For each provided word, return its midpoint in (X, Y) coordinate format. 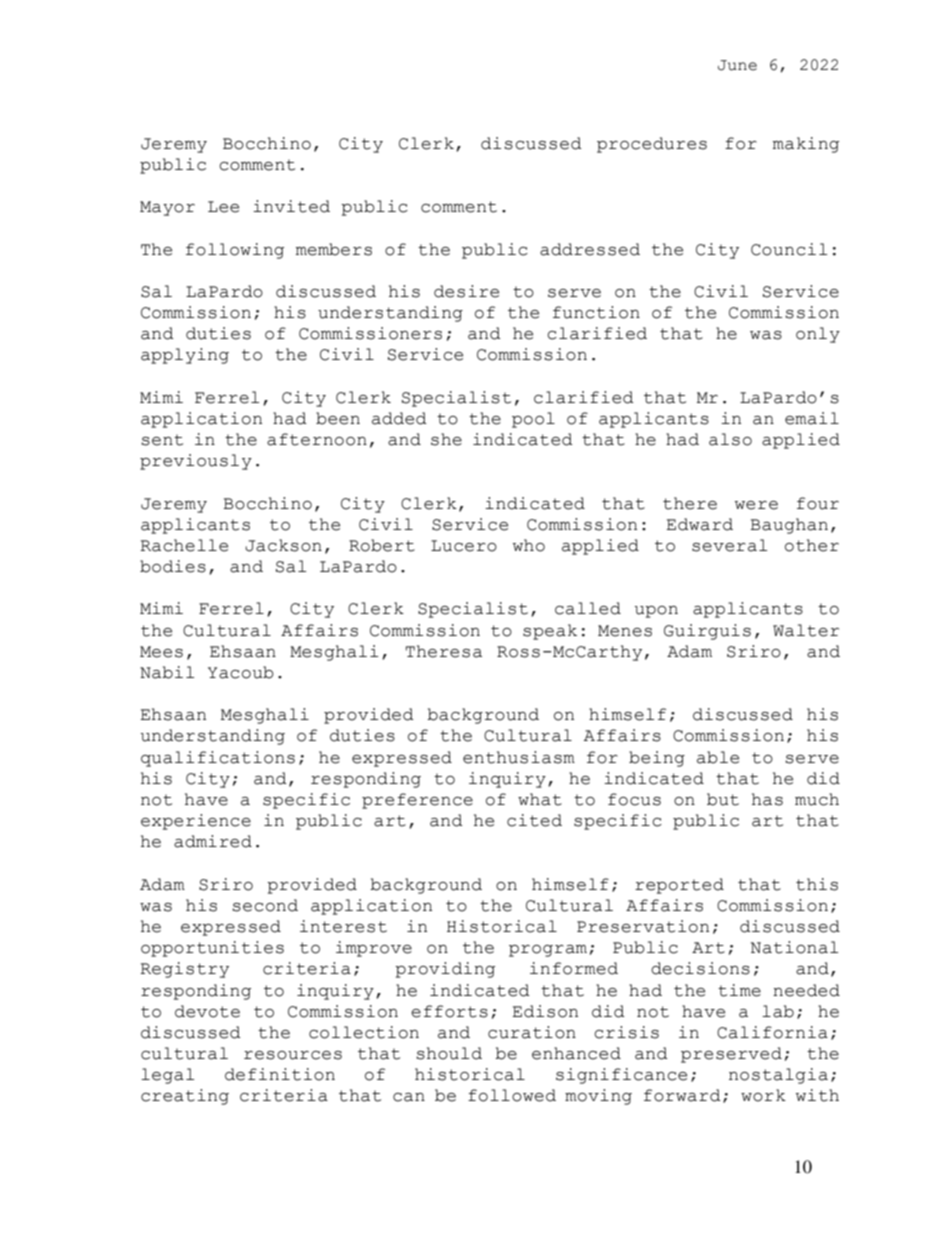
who (529, 545)
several (729, 545)
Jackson (283, 545)
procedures (652, 145)
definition (280, 1074)
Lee (223, 207)
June (737, 65)
